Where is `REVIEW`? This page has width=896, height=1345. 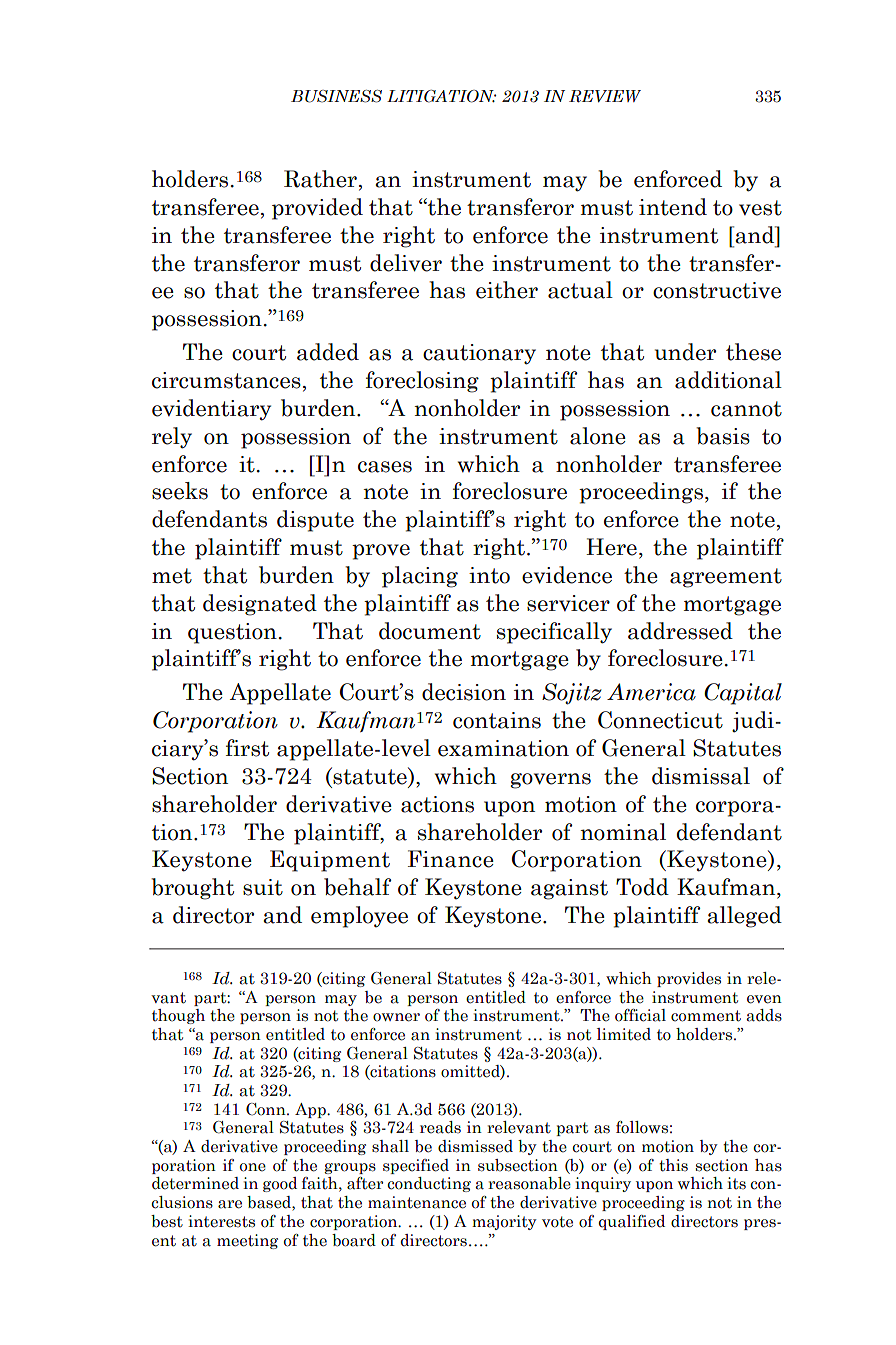
REVIEW is located at coordinates (605, 96).
